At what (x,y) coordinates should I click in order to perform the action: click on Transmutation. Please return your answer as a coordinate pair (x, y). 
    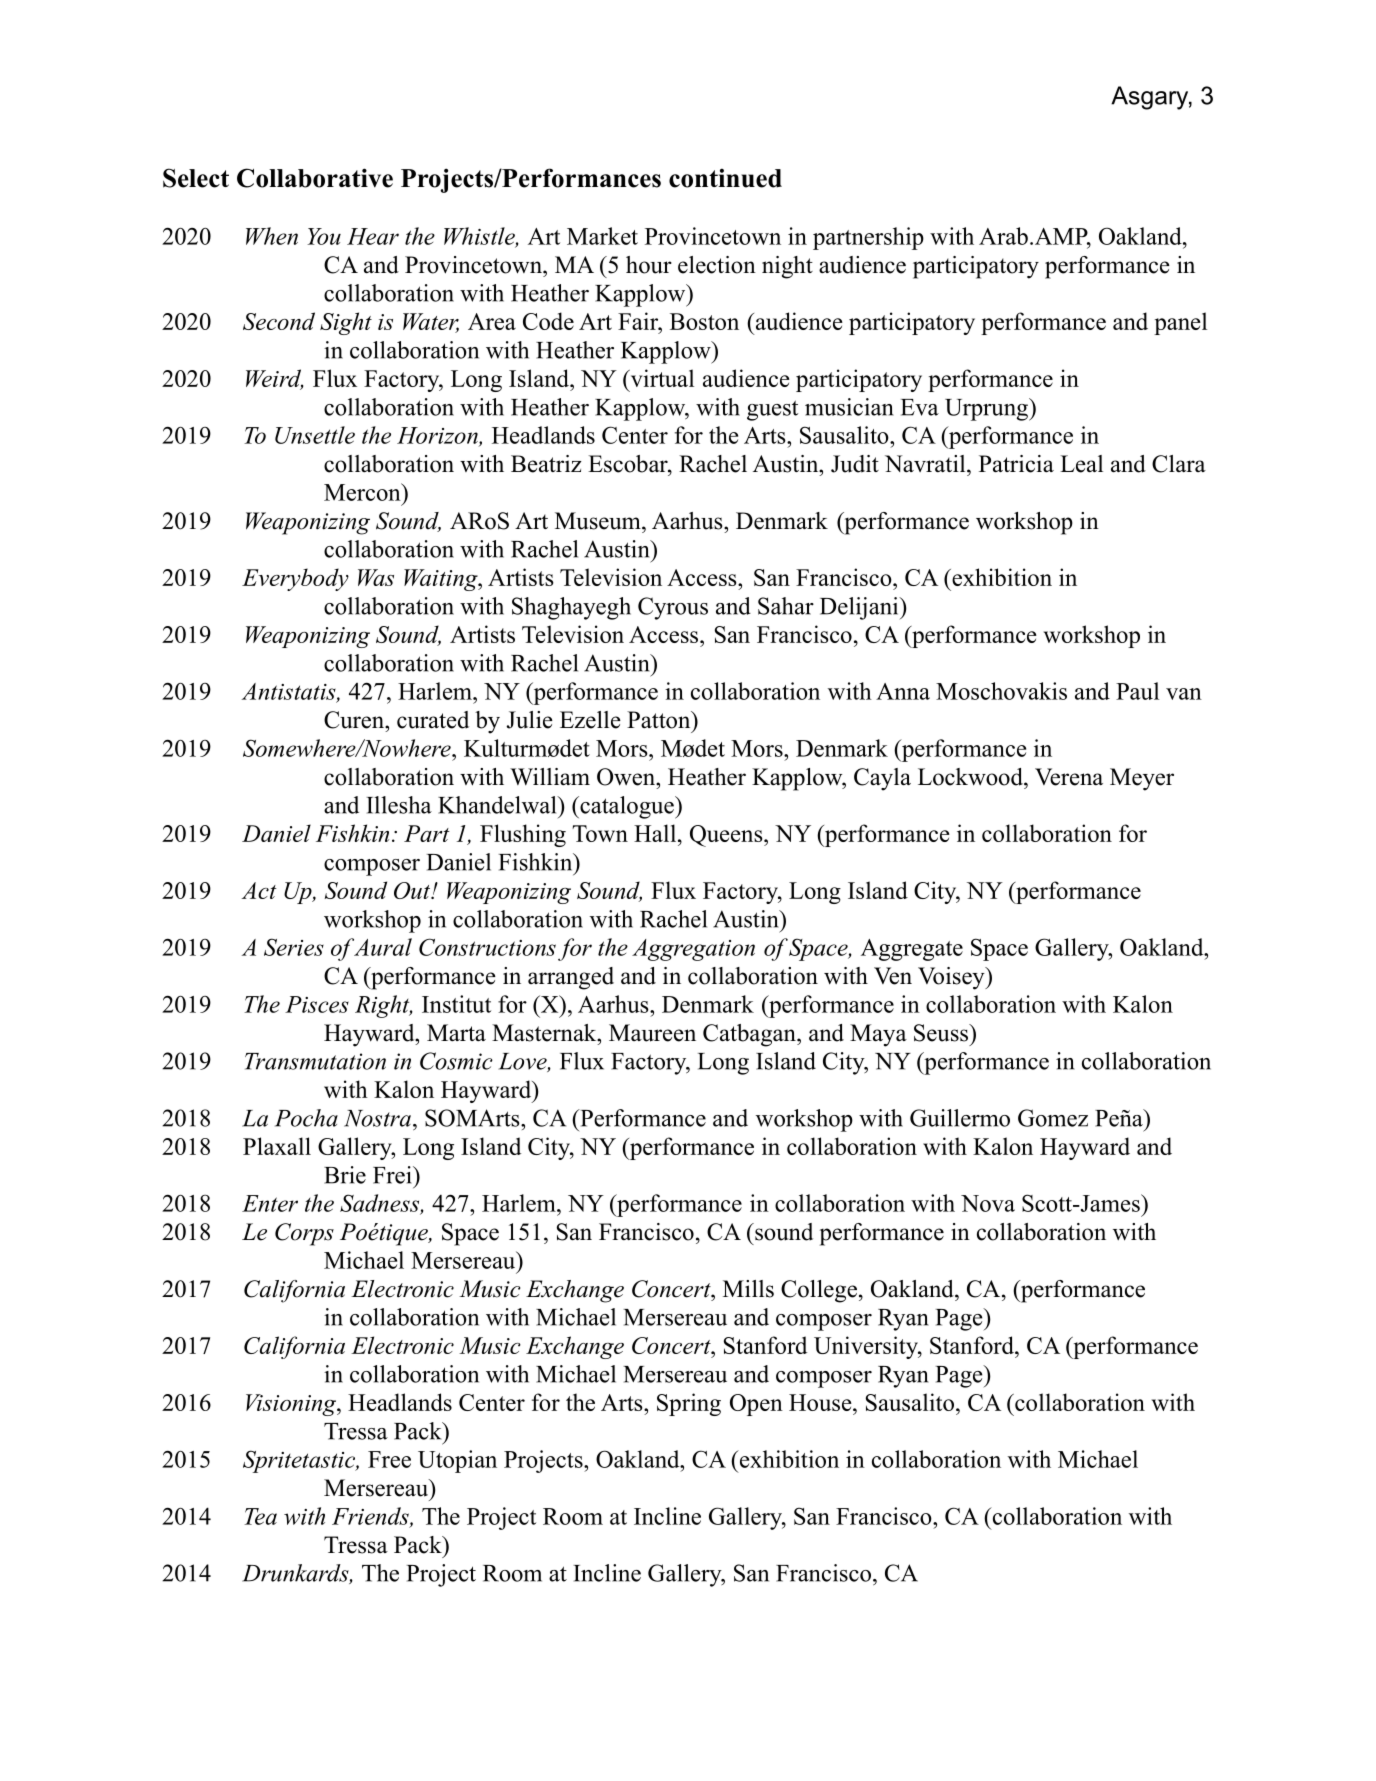
    Looking at the image, I should click on (315, 1061).
